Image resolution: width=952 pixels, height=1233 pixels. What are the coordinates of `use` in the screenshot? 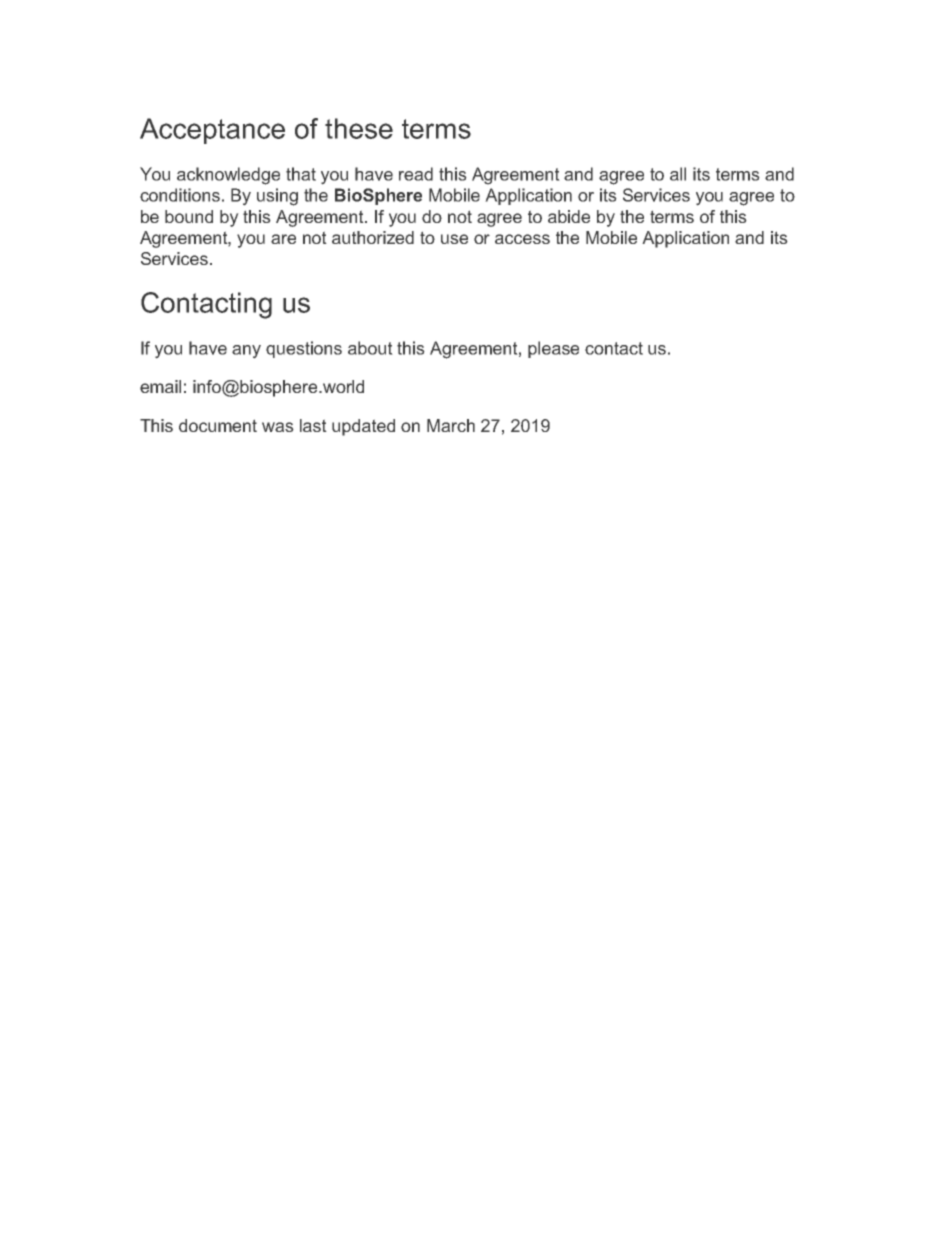 It's located at (454, 239).
